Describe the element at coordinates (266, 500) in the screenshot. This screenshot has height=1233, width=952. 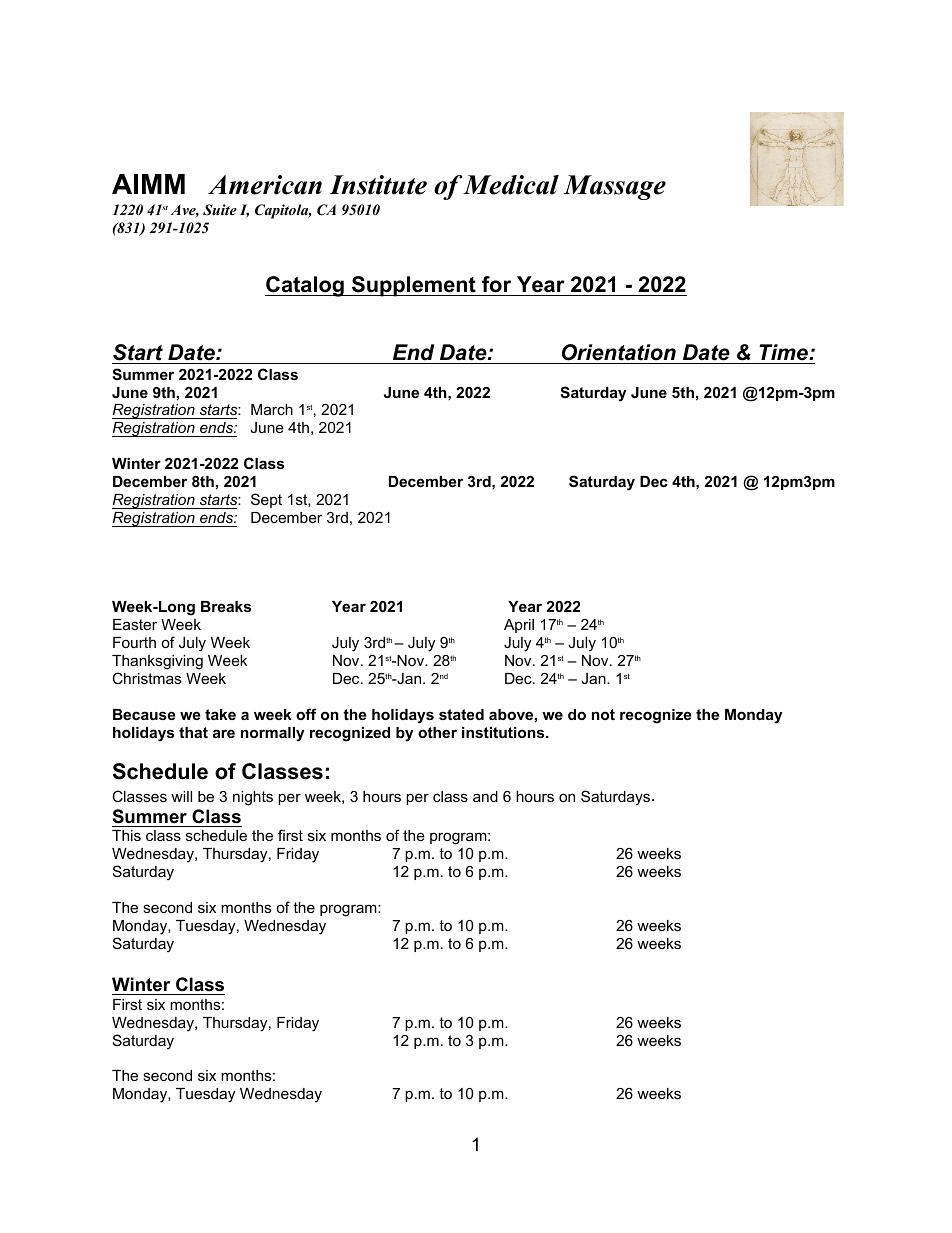
I see `Sept` at that location.
